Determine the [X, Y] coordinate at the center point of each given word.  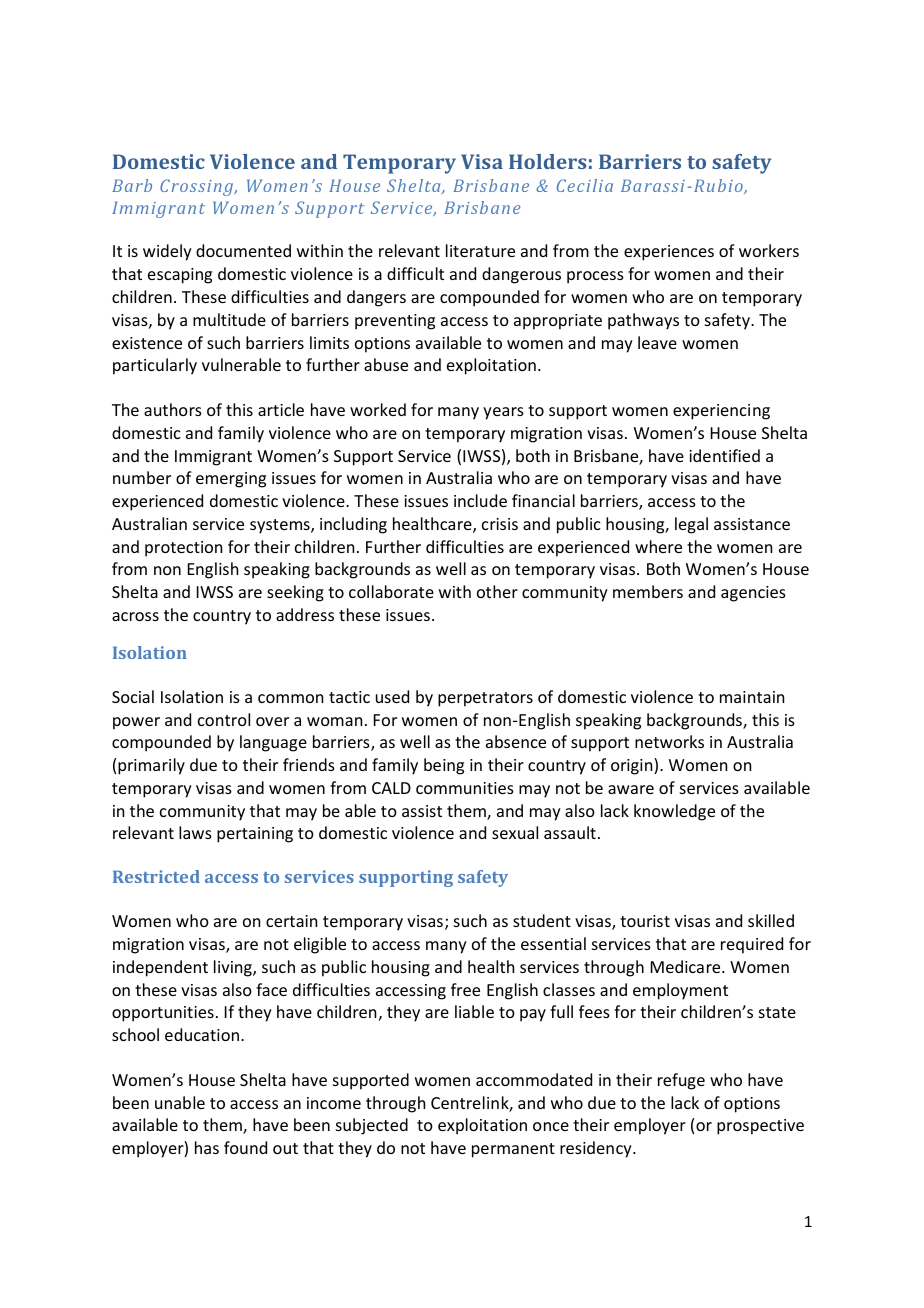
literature [480, 250]
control [224, 719]
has [207, 1147]
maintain [752, 697]
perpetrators [485, 699]
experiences [669, 253]
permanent [513, 1150]
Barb [132, 185]
